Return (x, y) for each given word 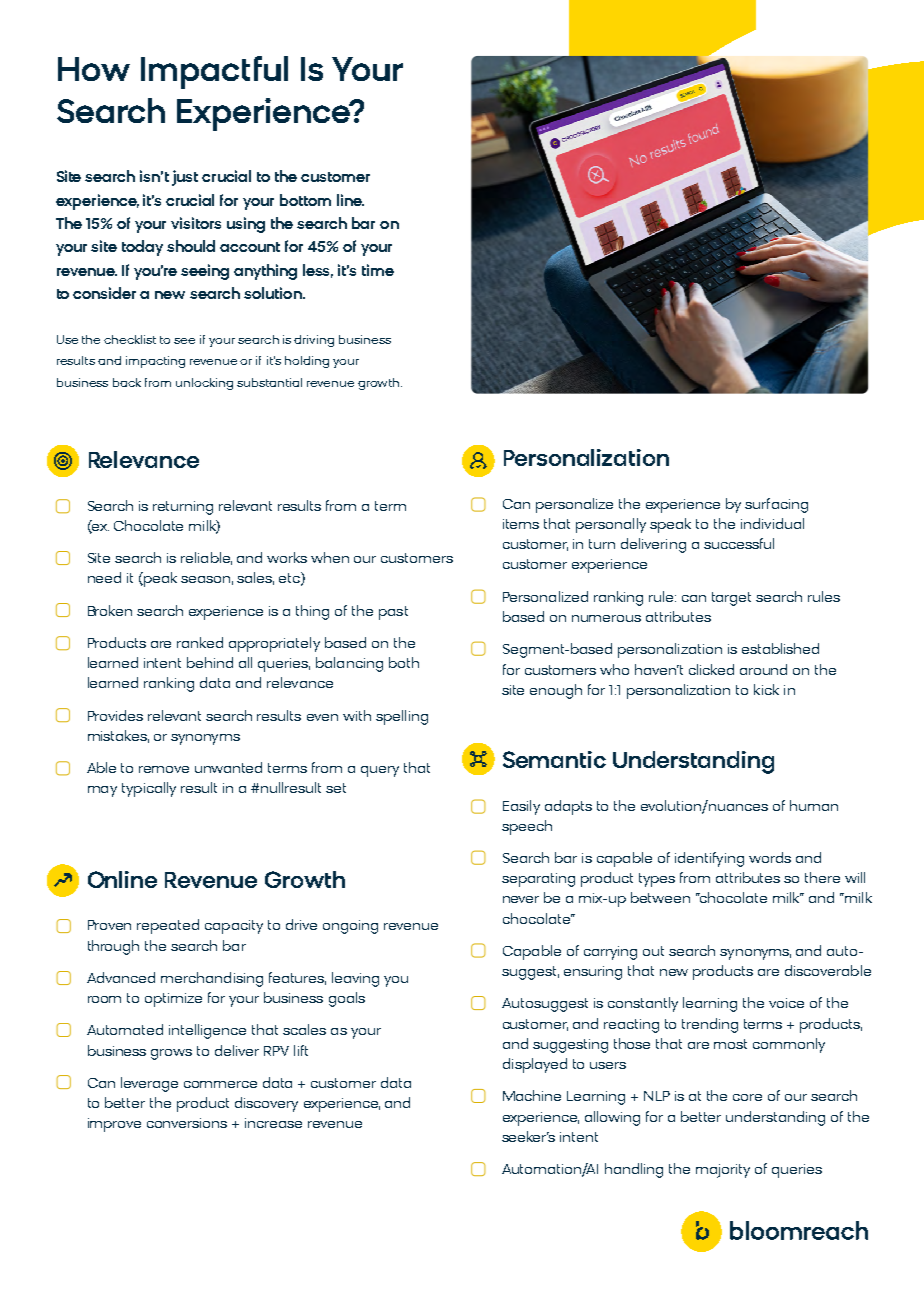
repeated (168, 926)
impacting (155, 362)
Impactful (214, 72)
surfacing (776, 505)
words (770, 857)
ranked (200, 642)
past (393, 613)
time (378, 270)
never (521, 899)
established (780, 648)
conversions (187, 1123)
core (747, 1097)
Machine (532, 1095)
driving (314, 341)
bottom (305, 200)
